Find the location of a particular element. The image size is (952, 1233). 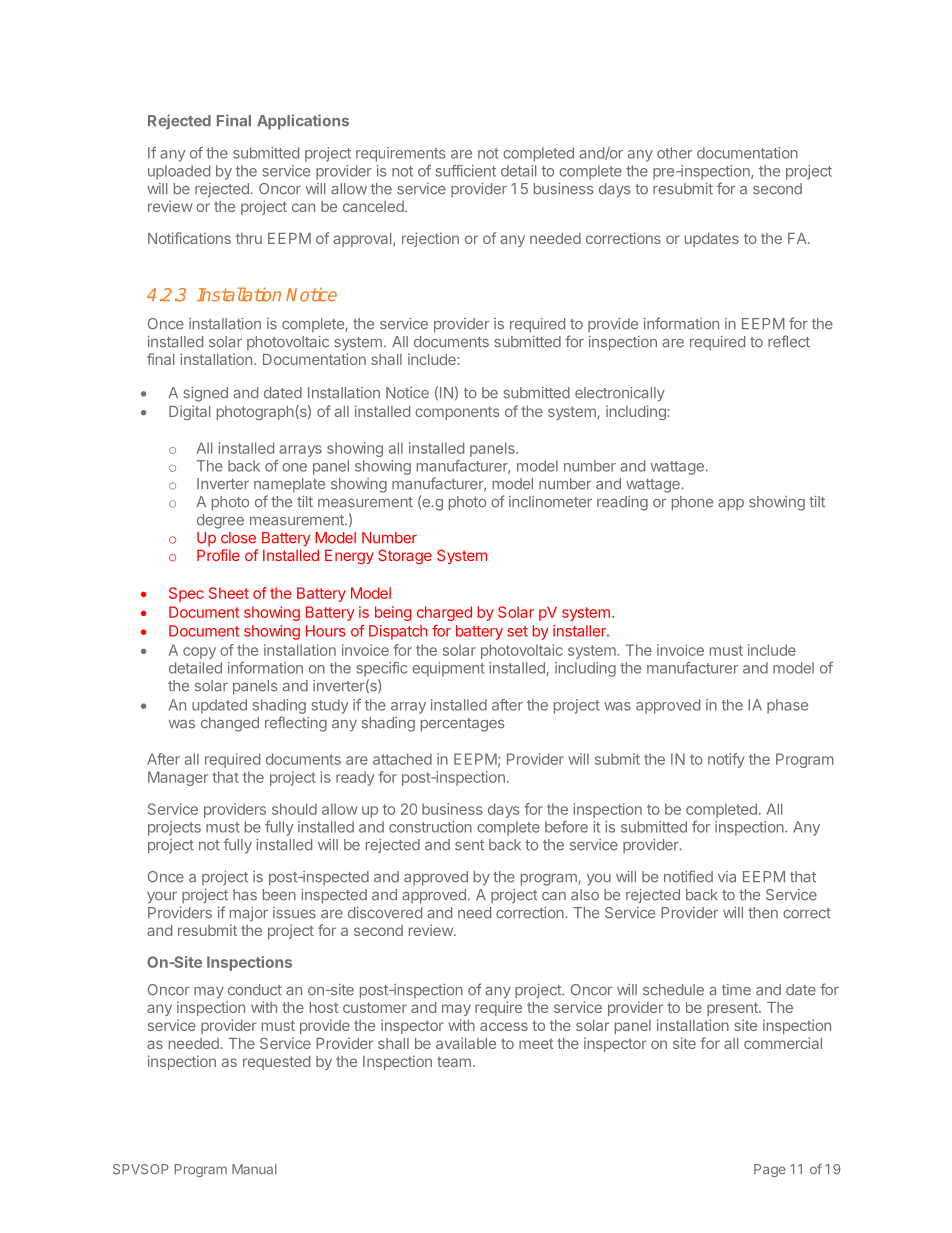

other is located at coordinates (674, 153).
